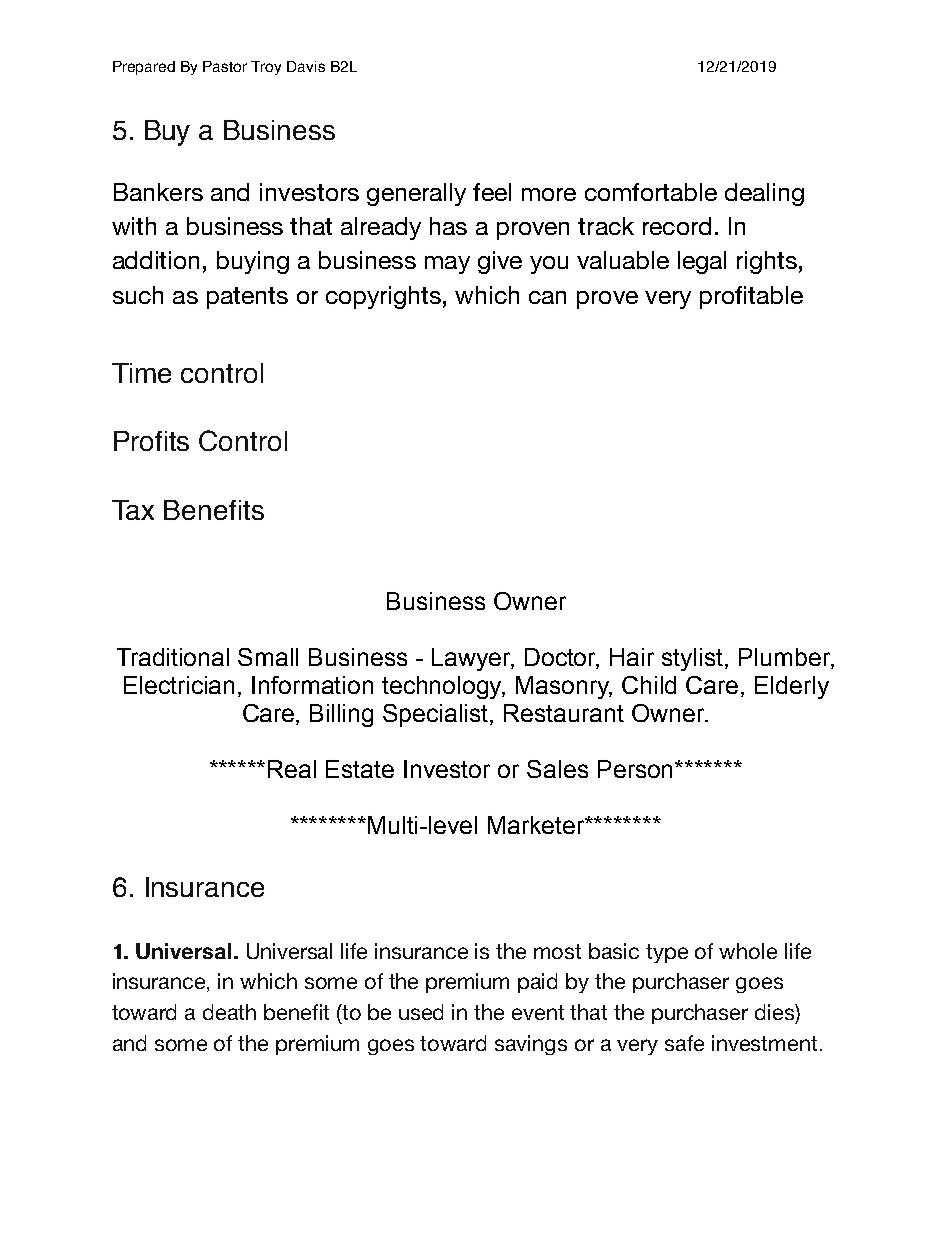 Image resolution: width=952 pixels, height=1233 pixels. Describe the element at coordinates (421, 1012) in the screenshot. I see `used` at that location.
